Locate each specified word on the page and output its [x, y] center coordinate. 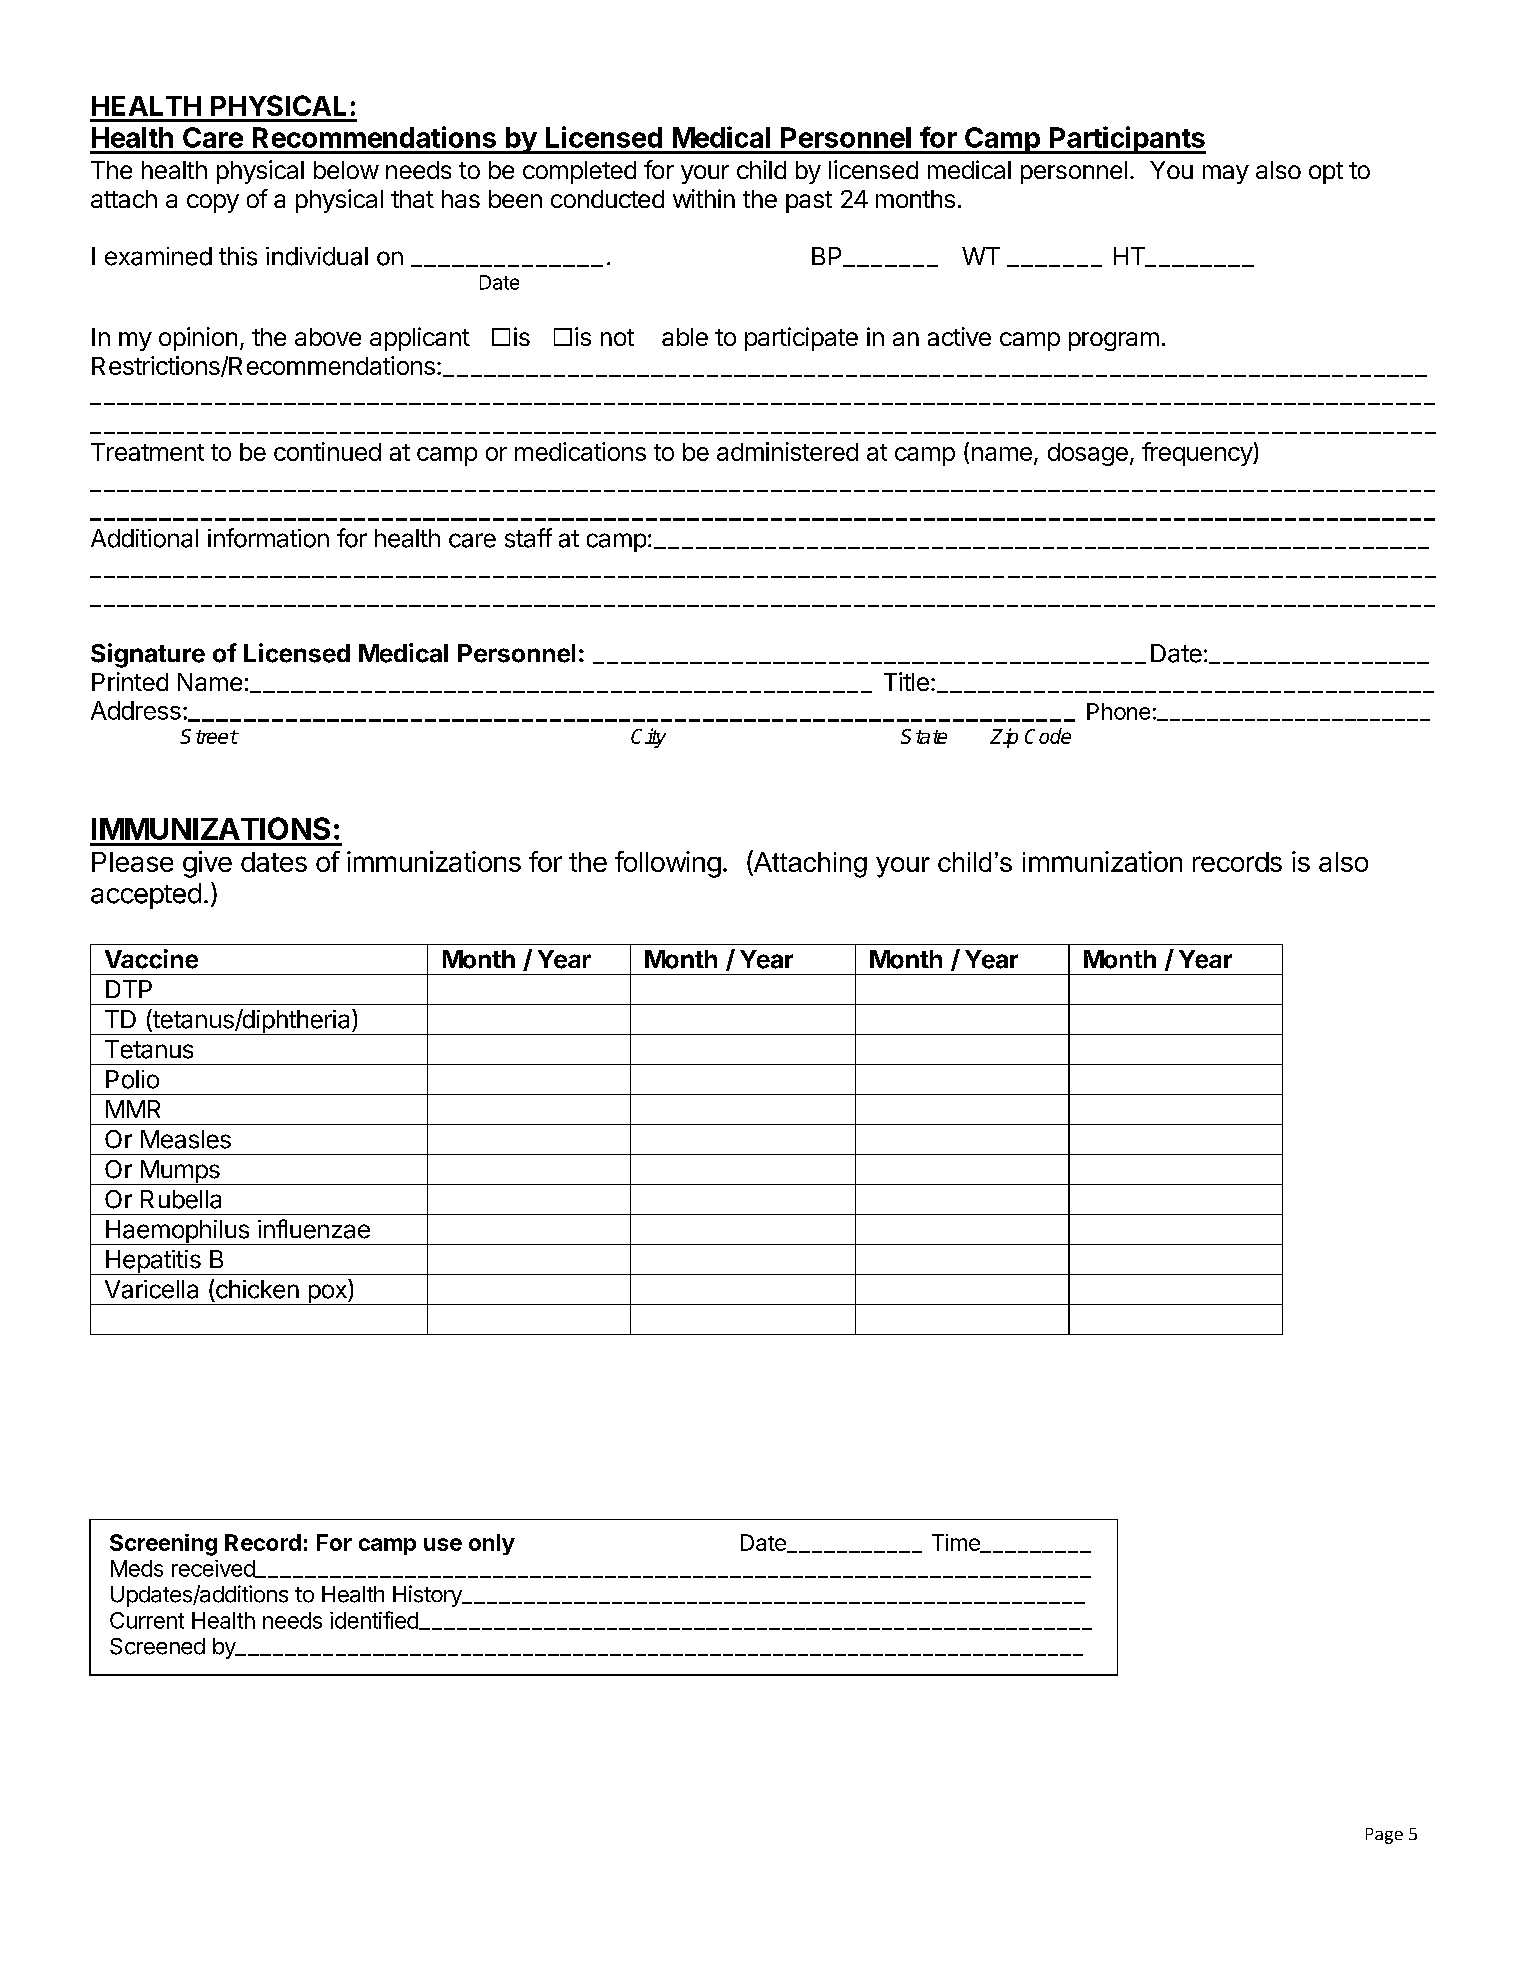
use [443, 1544]
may [1226, 174]
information [268, 538]
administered [787, 451]
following [668, 864]
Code [1048, 736]
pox [327, 1294]
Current [147, 1620]
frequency [1198, 454]
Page [1384, 1836]
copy [213, 203]
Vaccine [151, 959]
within [704, 198]
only [492, 1544]
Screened [157, 1646]
